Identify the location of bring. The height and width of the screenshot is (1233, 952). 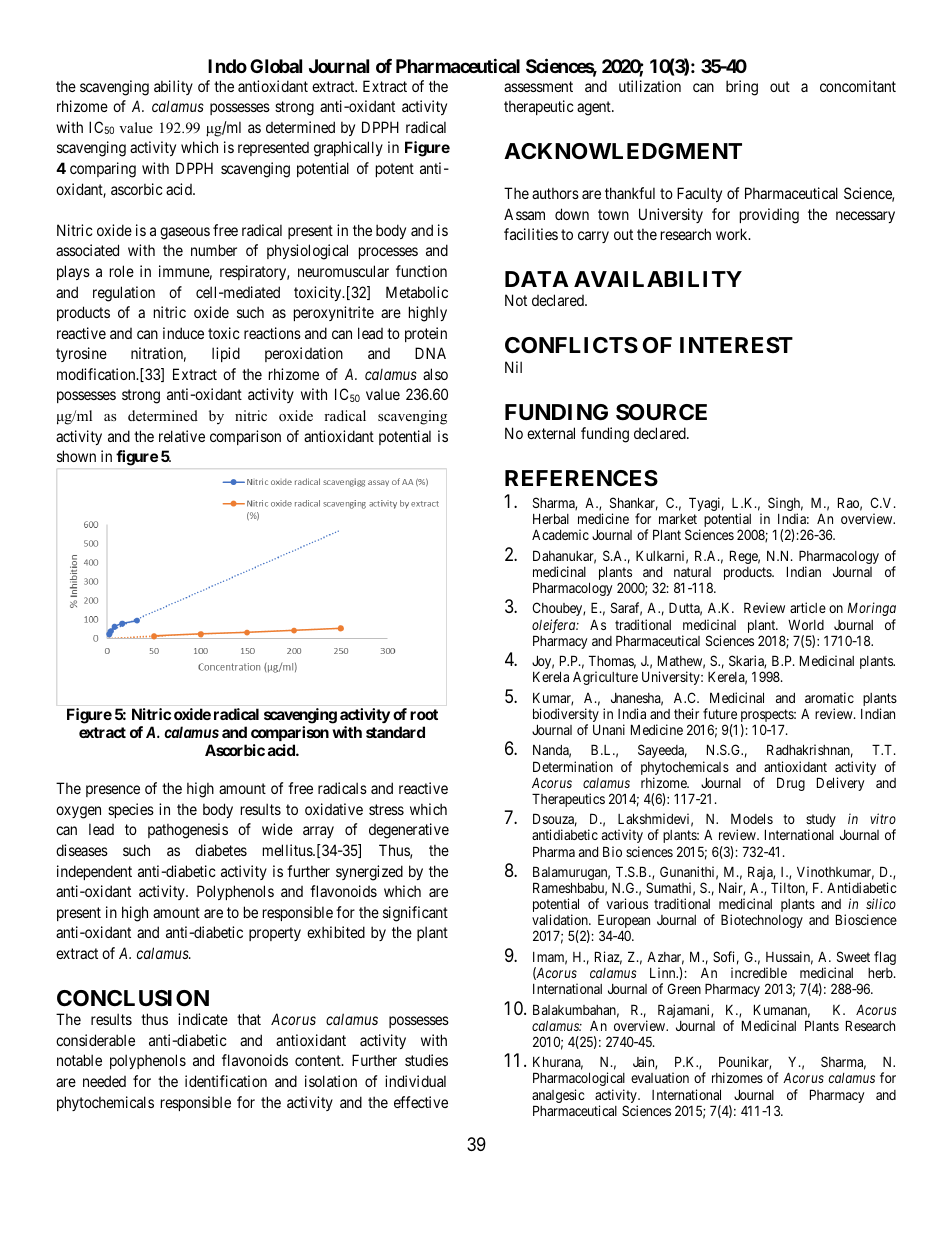
(742, 88).
